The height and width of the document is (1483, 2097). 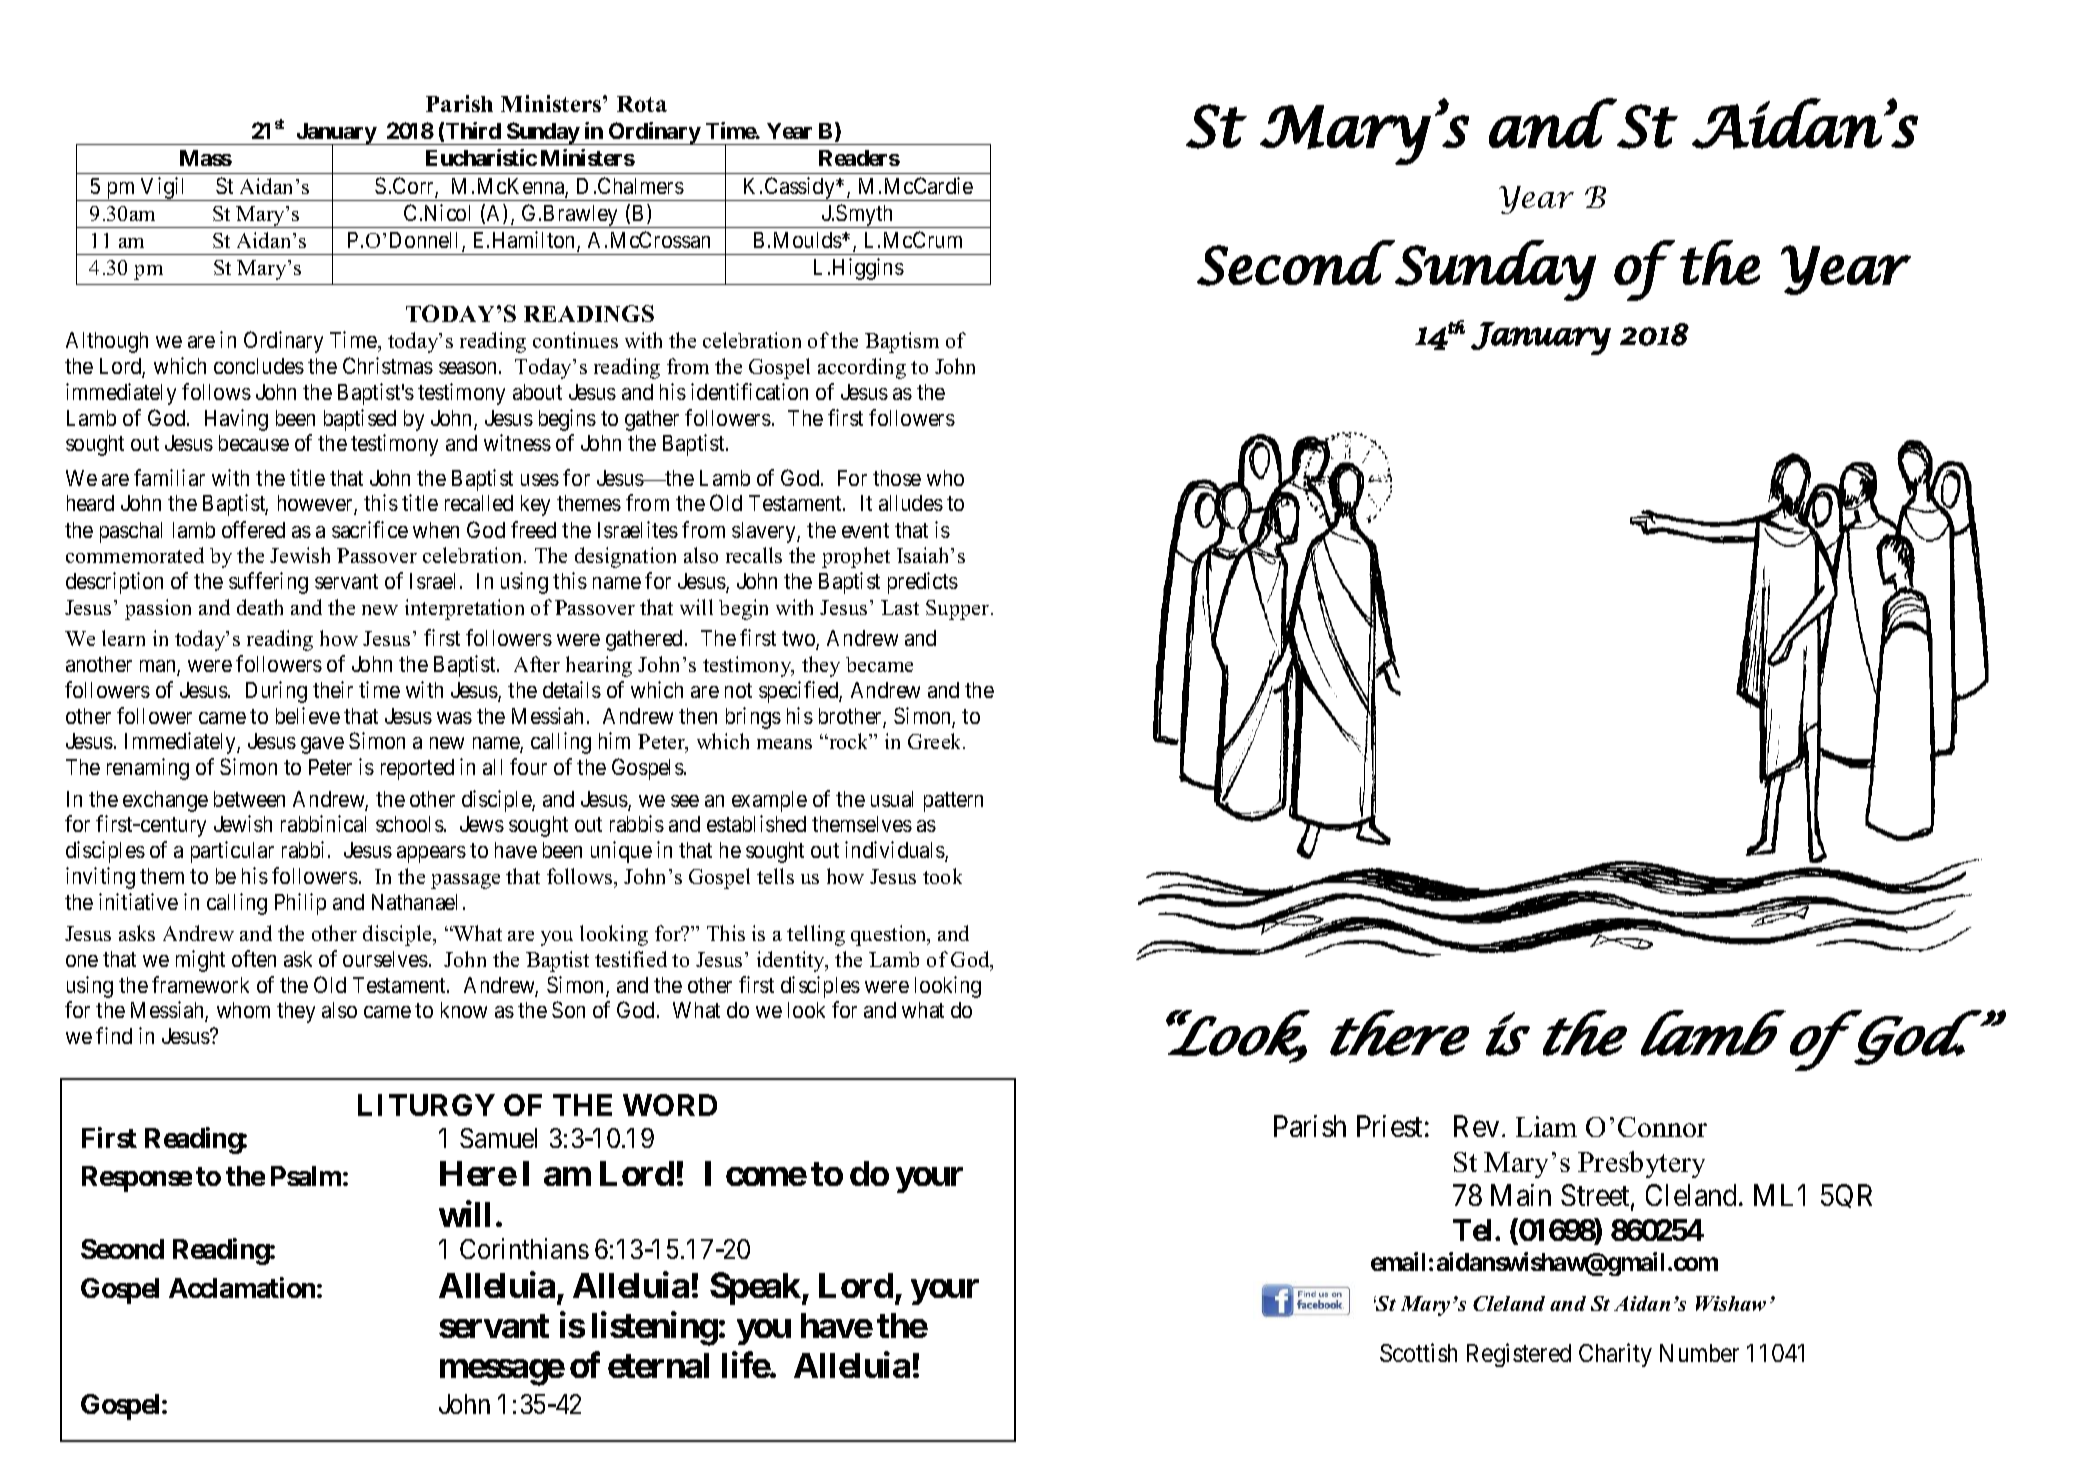 What do you see at coordinates (865, 530) in the document?
I see `event` at bounding box center [865, 530].
